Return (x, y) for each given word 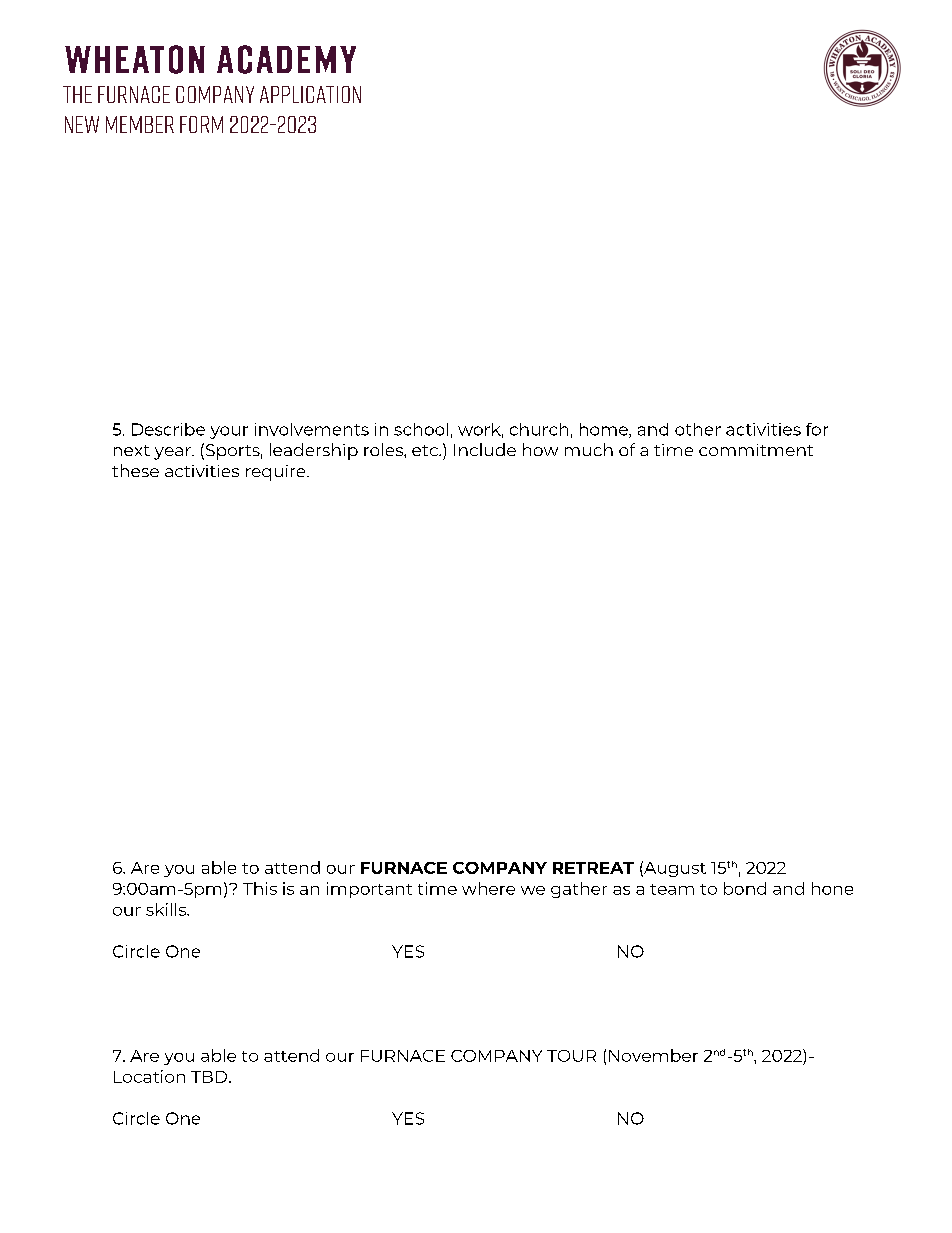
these (135, 470)
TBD (209, 1077)
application (310, 94)
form (201, 124)
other (698, 429)
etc (426, 450)
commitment (756, 450)
